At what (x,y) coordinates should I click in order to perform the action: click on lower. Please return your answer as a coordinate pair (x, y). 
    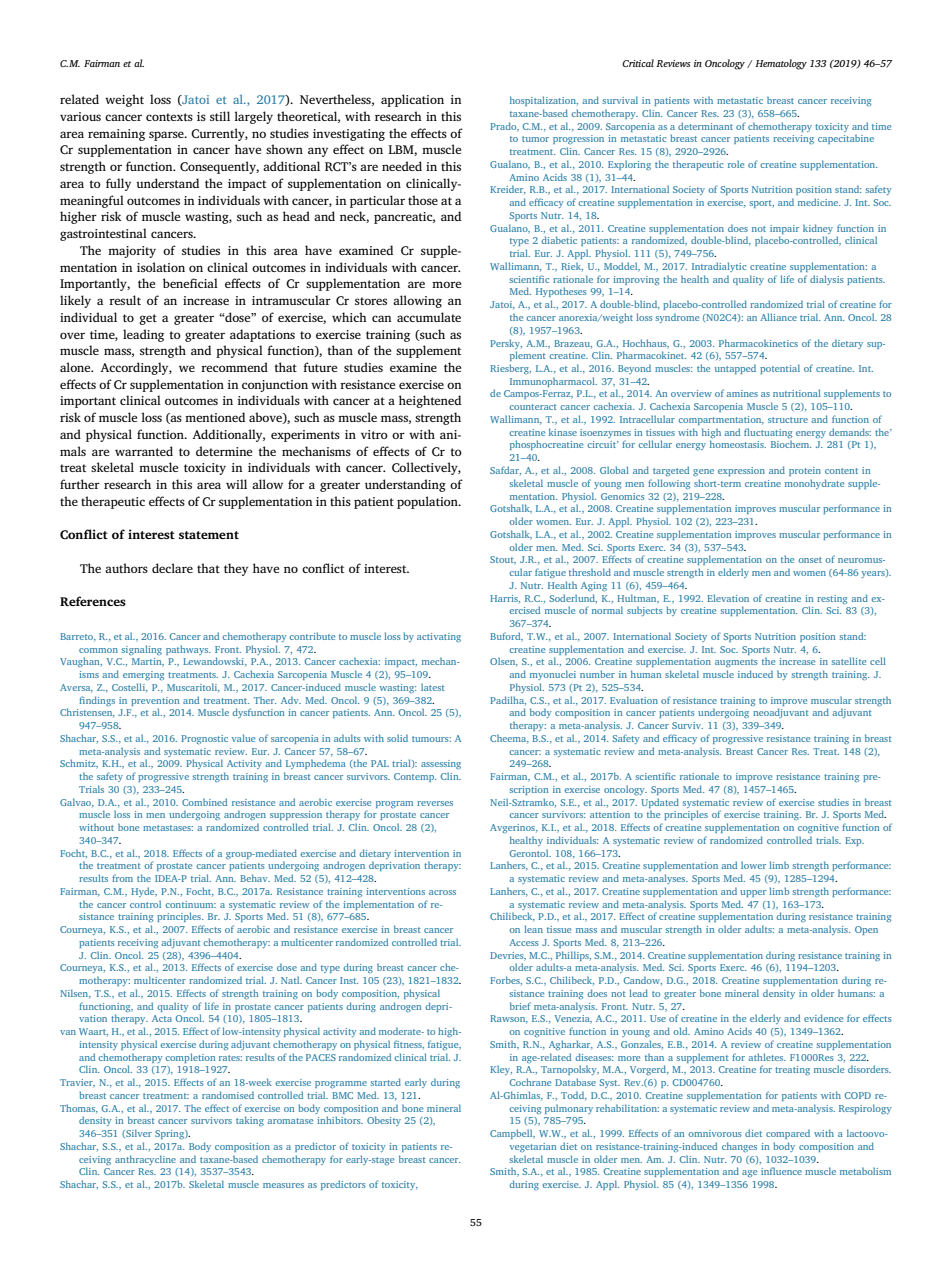
    Looking at the image, I should click on (753, 865).
